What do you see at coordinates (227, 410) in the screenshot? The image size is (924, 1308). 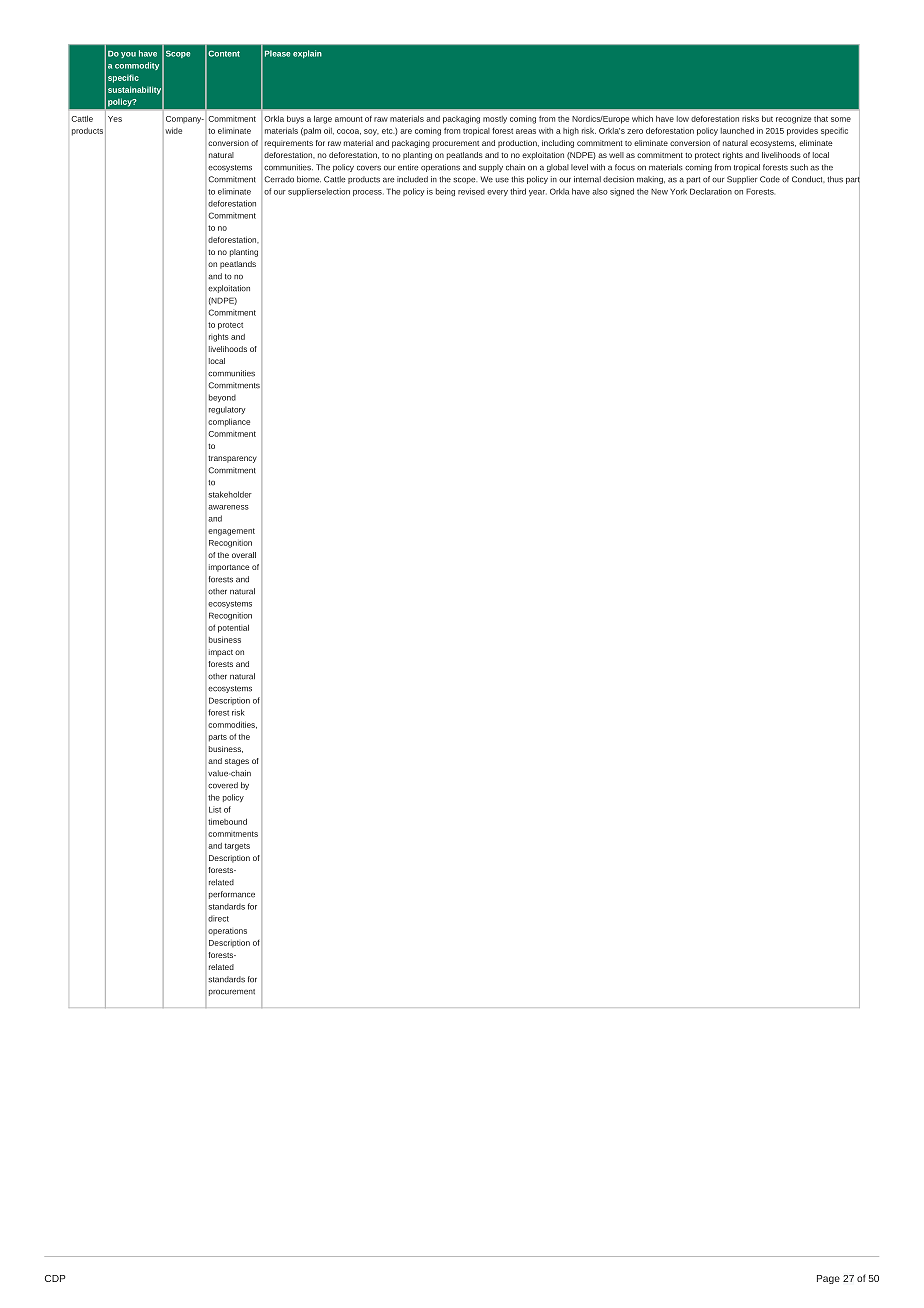 I see `regulatory` at bounding box center [227, 410].
